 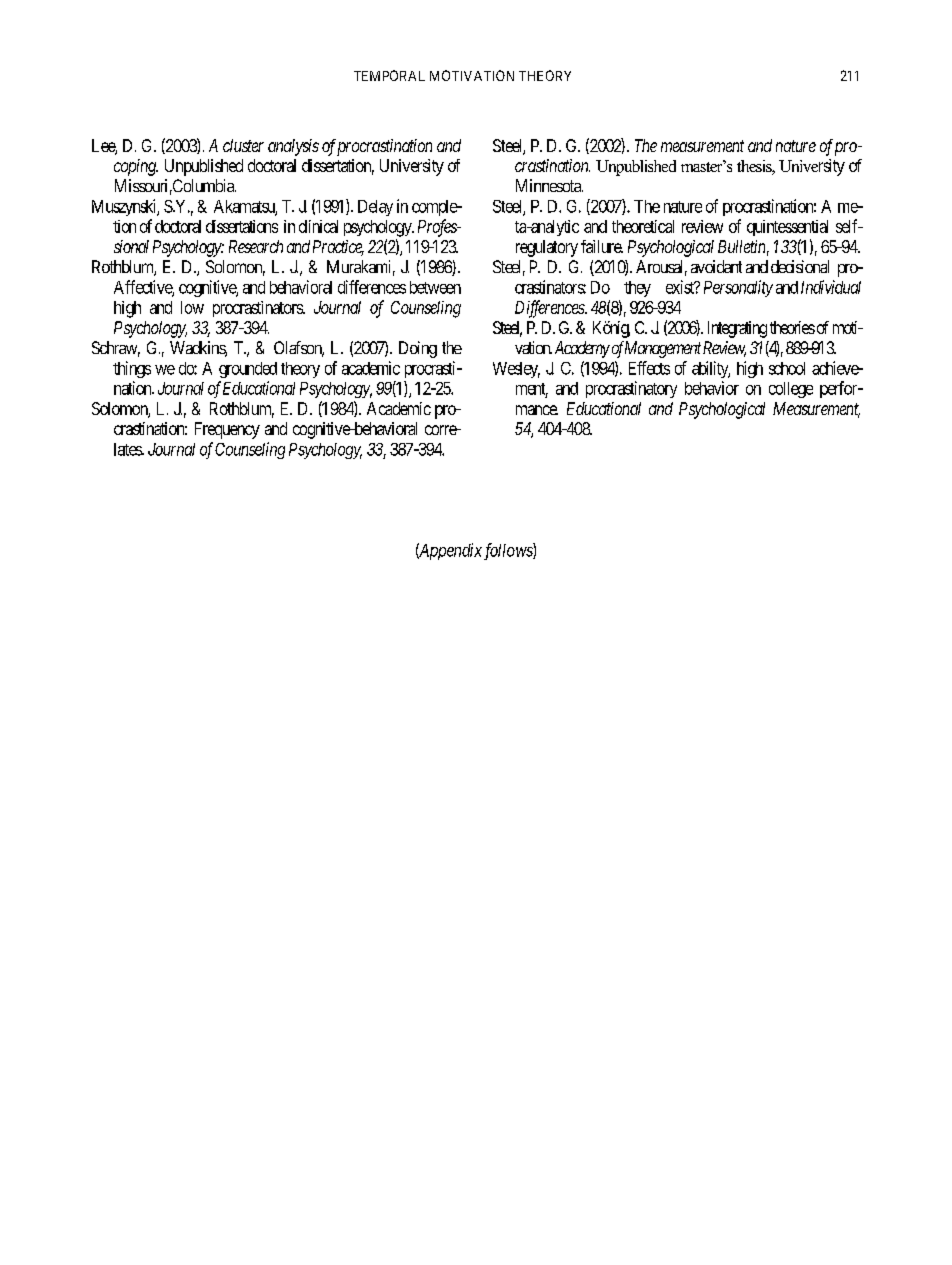 I want to click on between, so click(x=435, y=287).
